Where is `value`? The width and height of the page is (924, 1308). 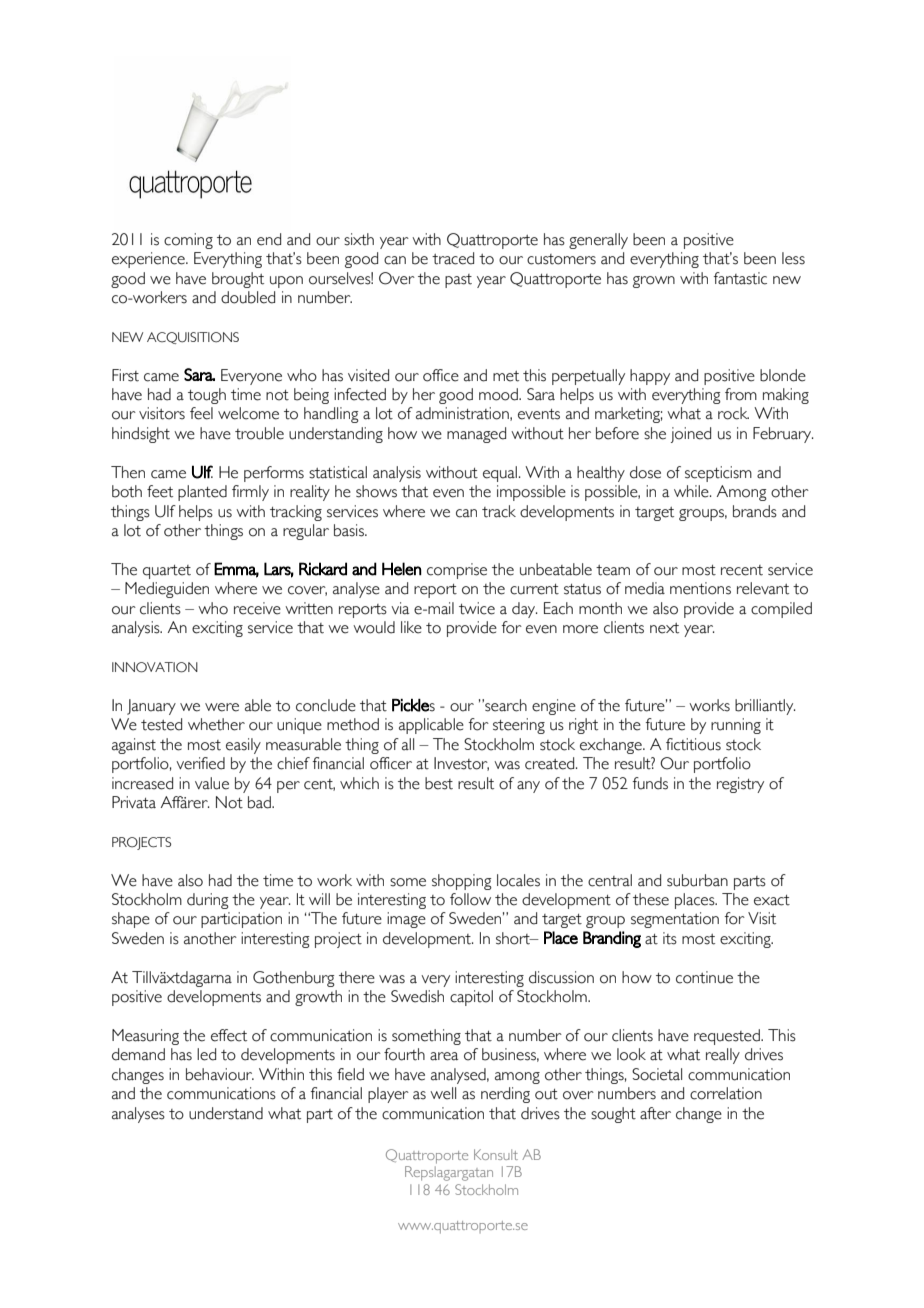
value is located at coordinates (212, 783).
